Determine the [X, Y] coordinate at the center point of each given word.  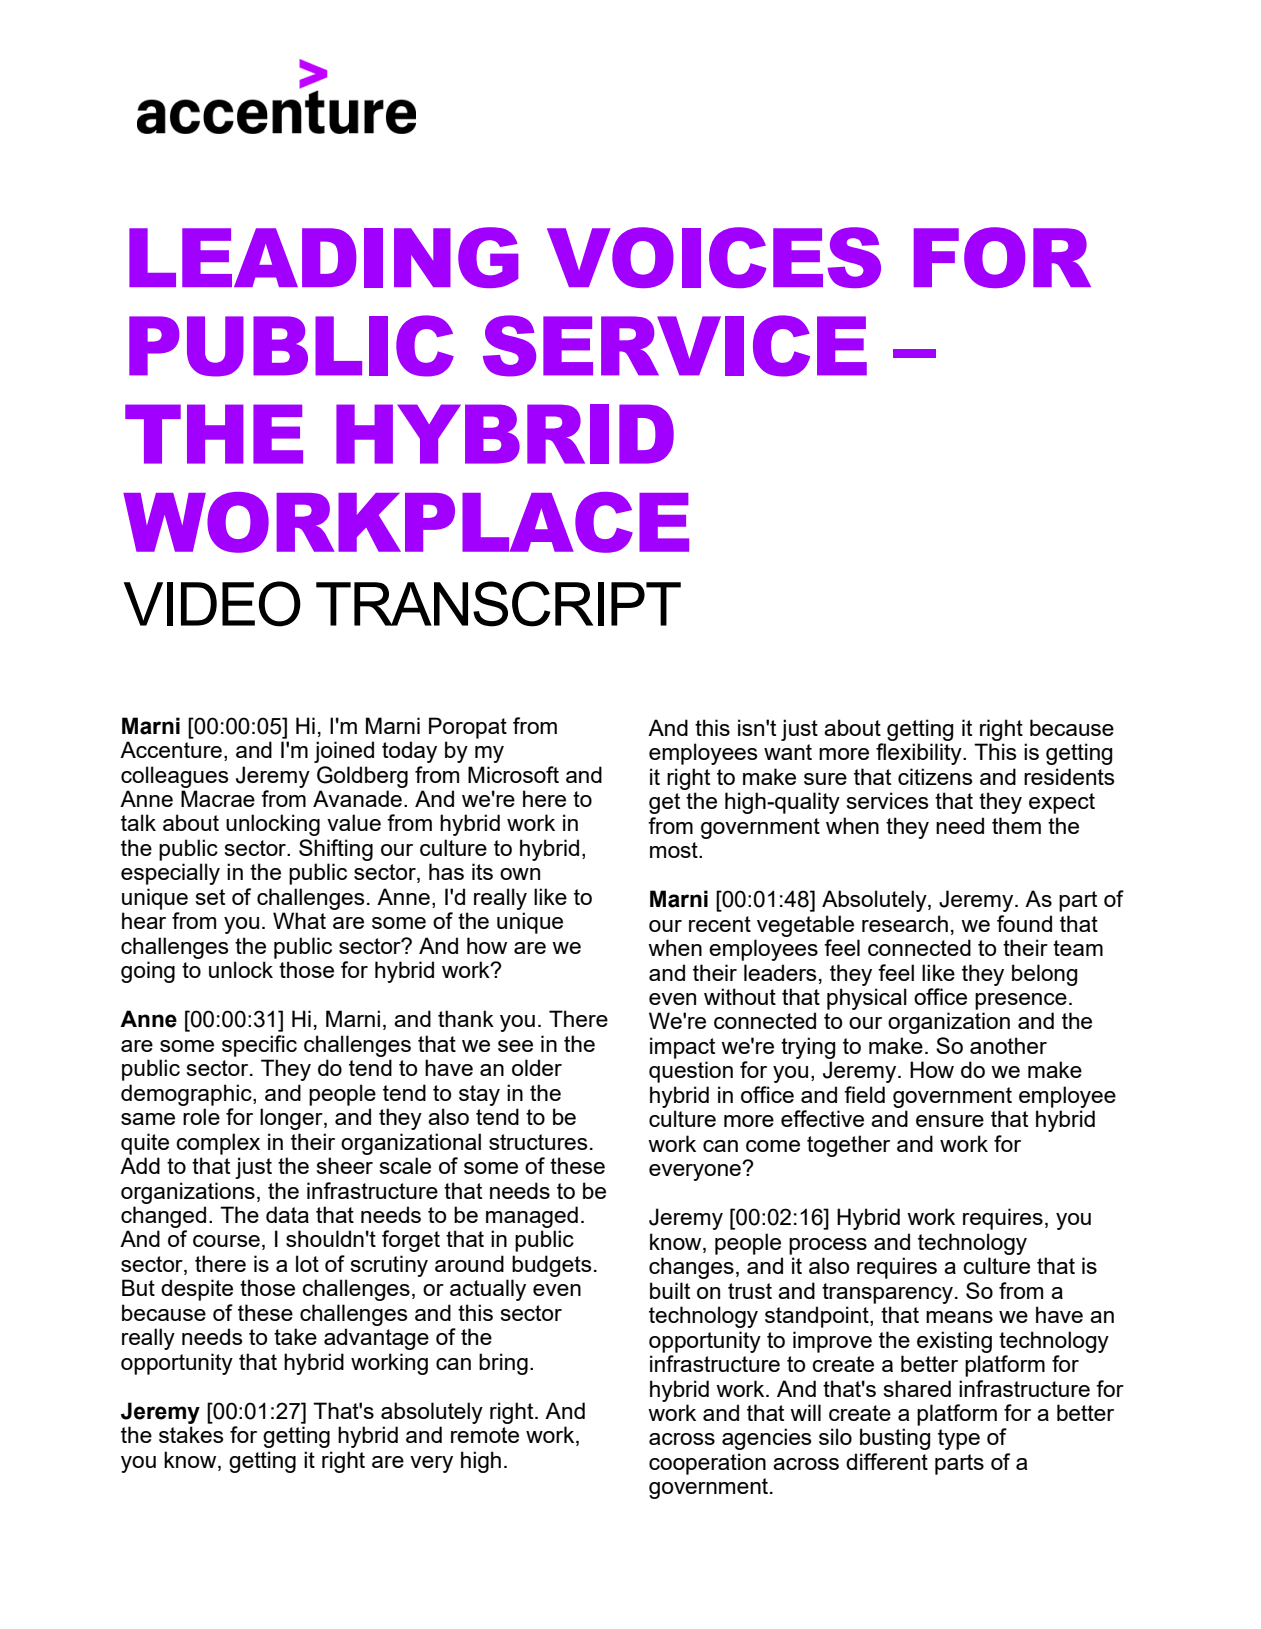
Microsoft [513, 774]
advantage [376, 1339]
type [959, 1439]
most [675, 850]
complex [218, 1144]
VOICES [714, 257]
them [1016, 825]
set [210, 897]
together [848, 1146]
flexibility [920, 754]
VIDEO [212, 604]
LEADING [323, 257]
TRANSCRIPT [498, 604]
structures [538, 1142]
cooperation [707, 1464]
